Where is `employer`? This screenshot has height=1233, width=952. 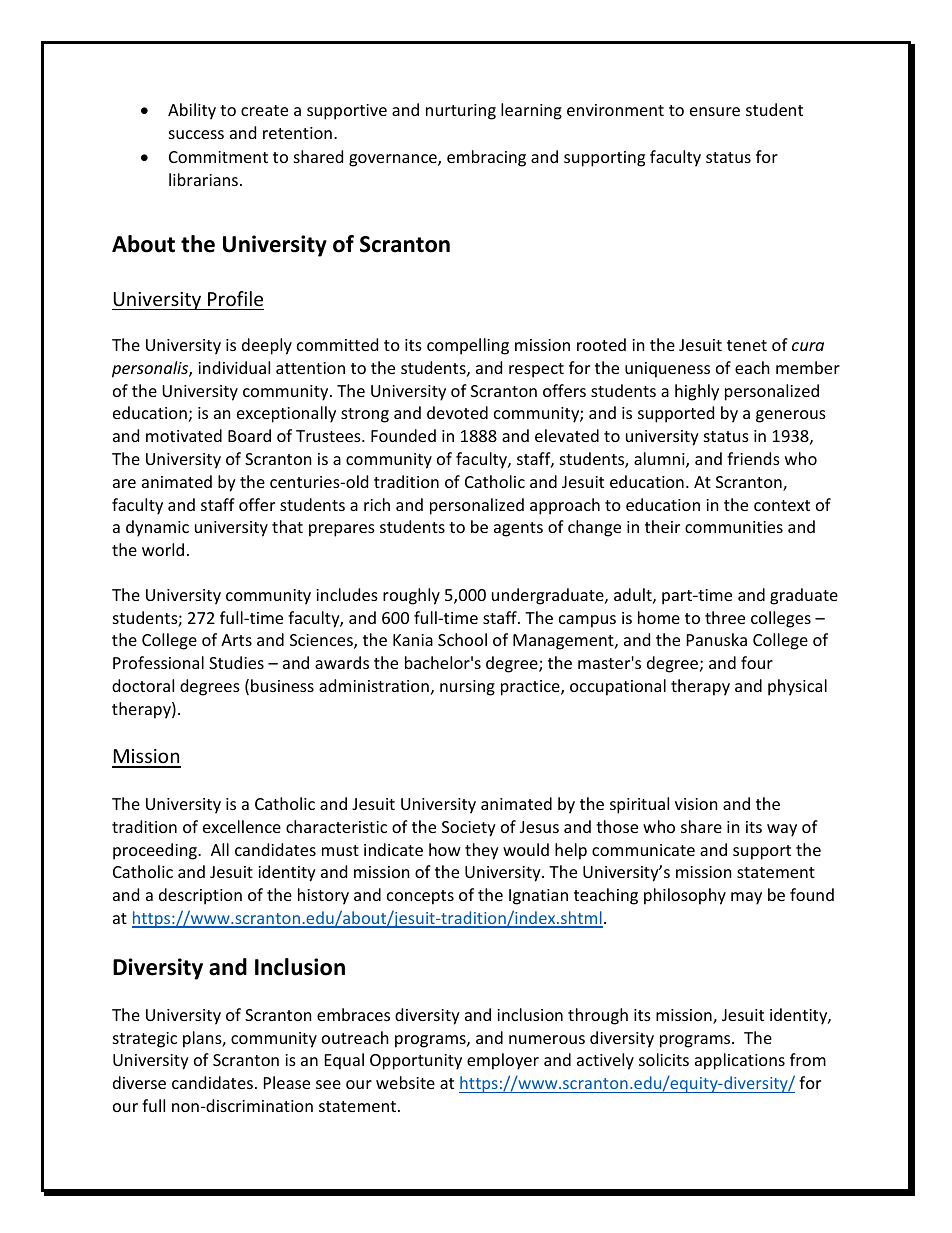
employer is located at coordinates (503, 1061).
